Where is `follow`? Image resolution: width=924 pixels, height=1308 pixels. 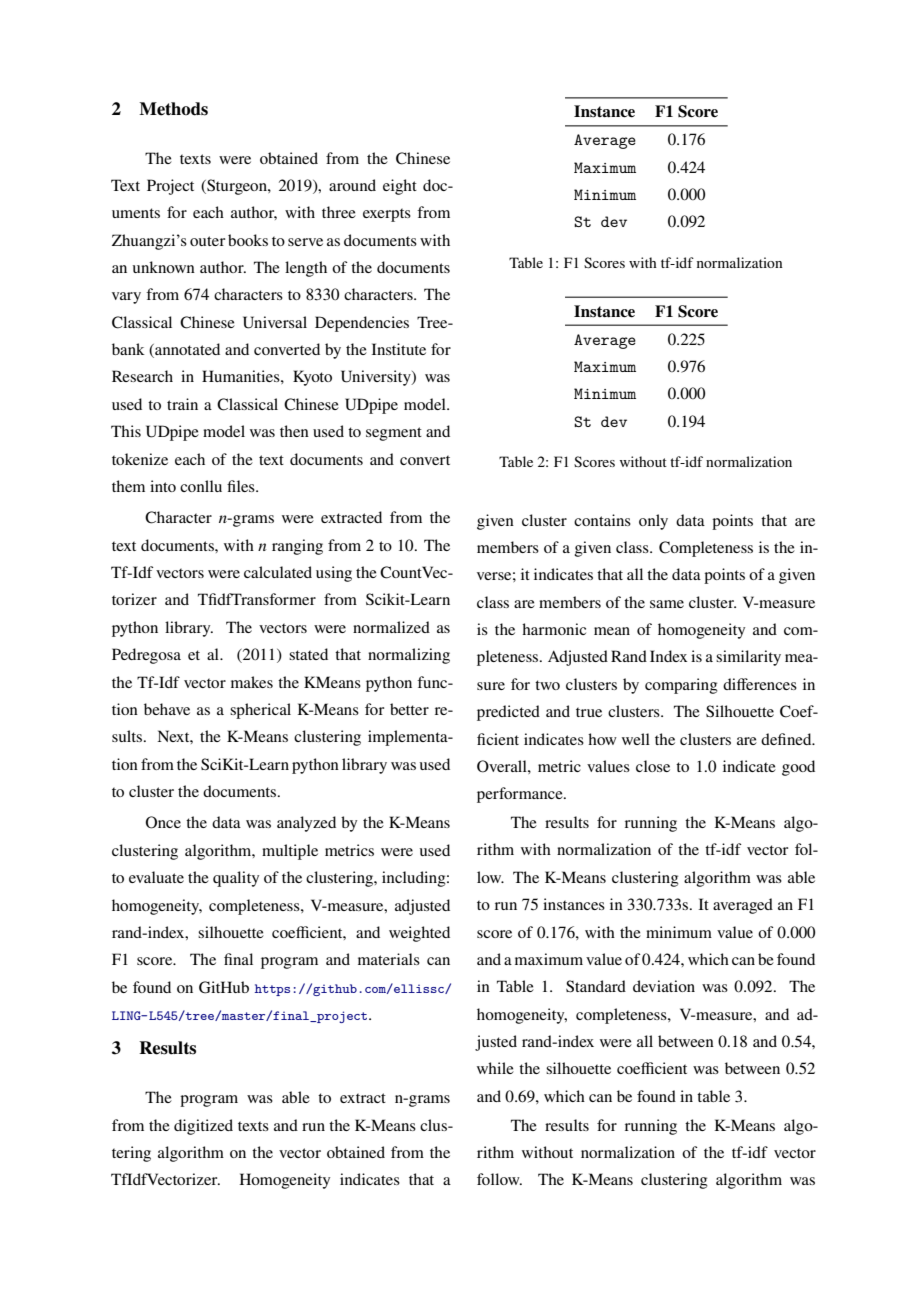 follow is located at coordinates (499, 1179).
